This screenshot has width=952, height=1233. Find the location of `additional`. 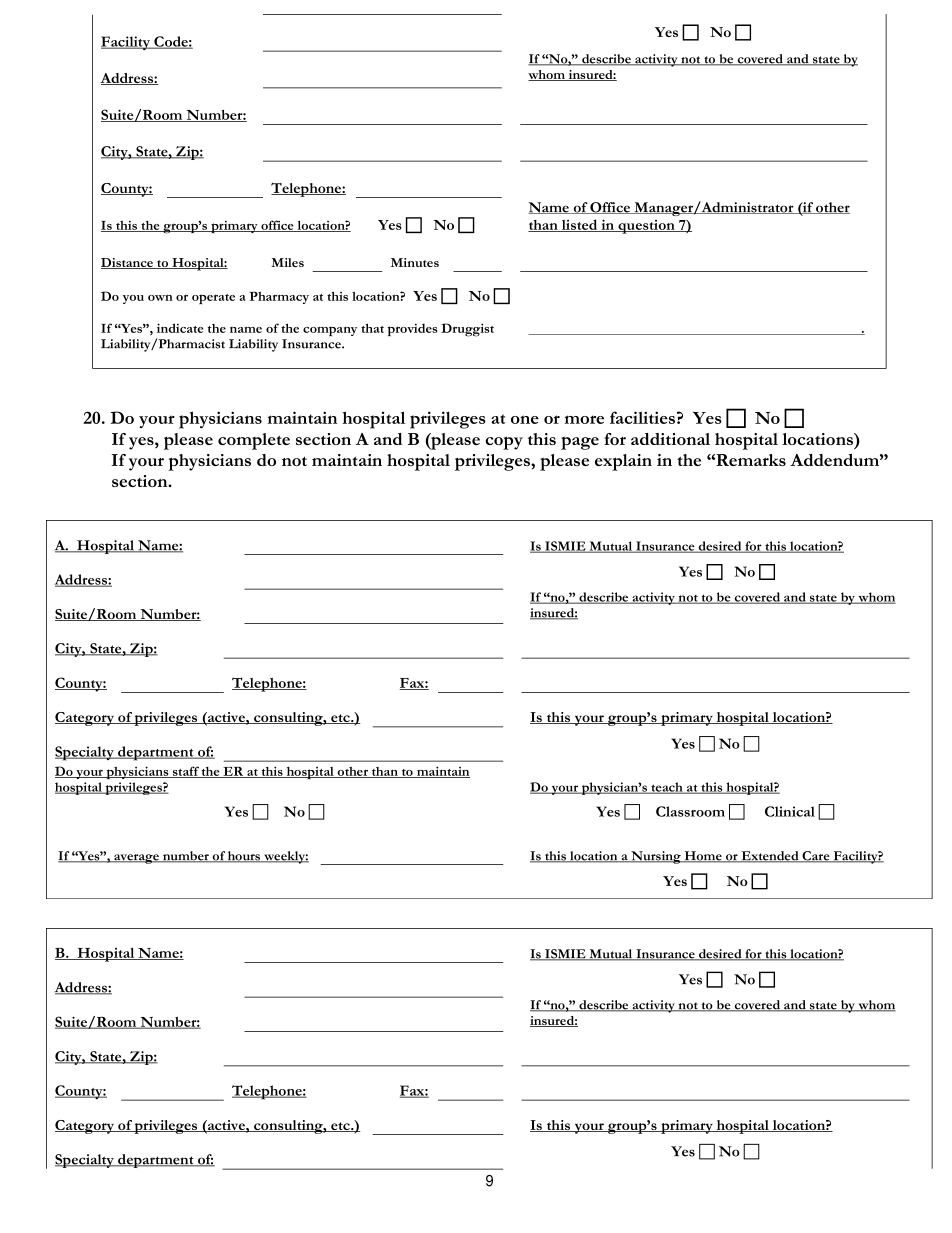

additional is located at coordinates (670, 439).
